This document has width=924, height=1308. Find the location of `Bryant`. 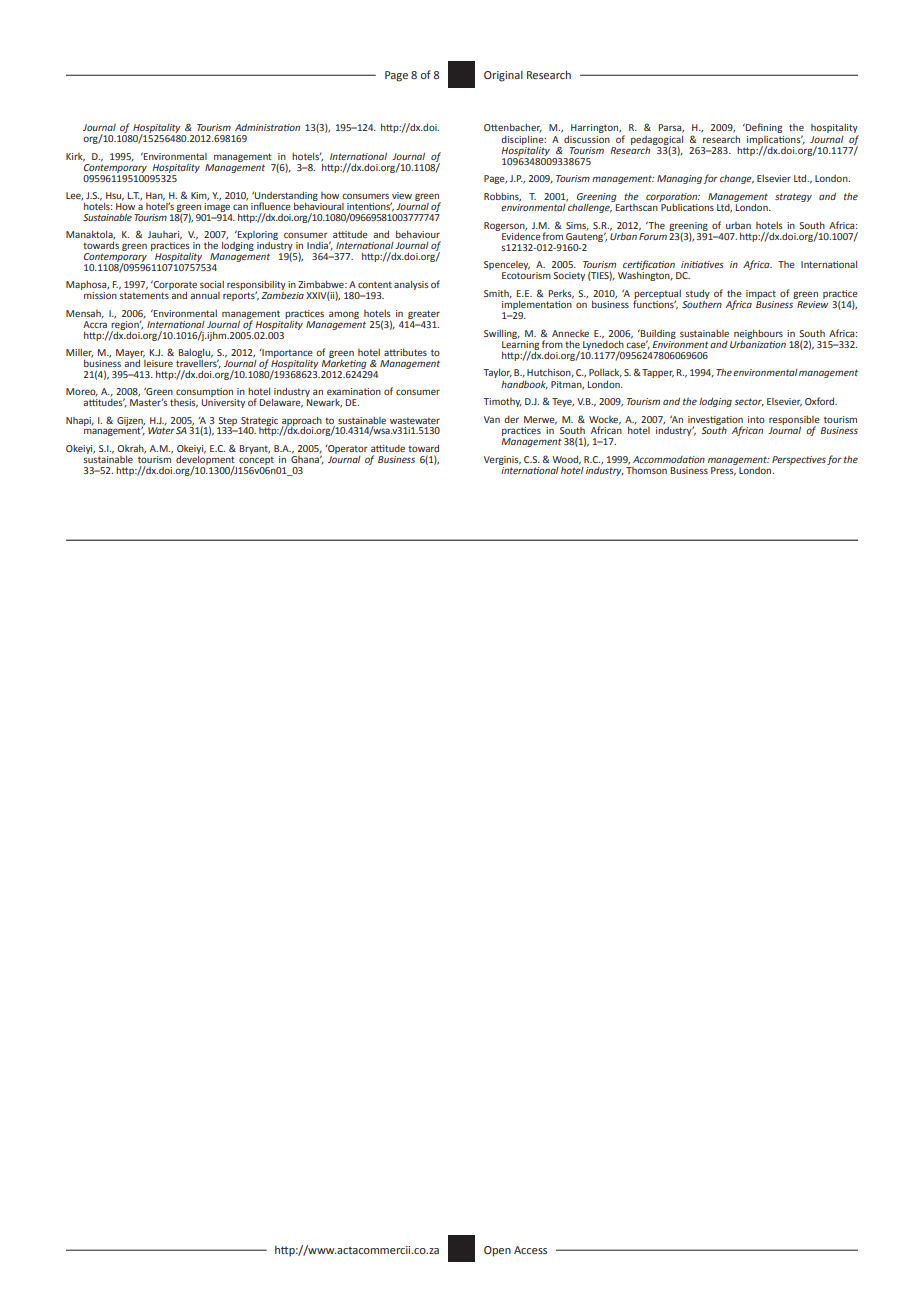

Bryant is located at coordinates (255, 449).
